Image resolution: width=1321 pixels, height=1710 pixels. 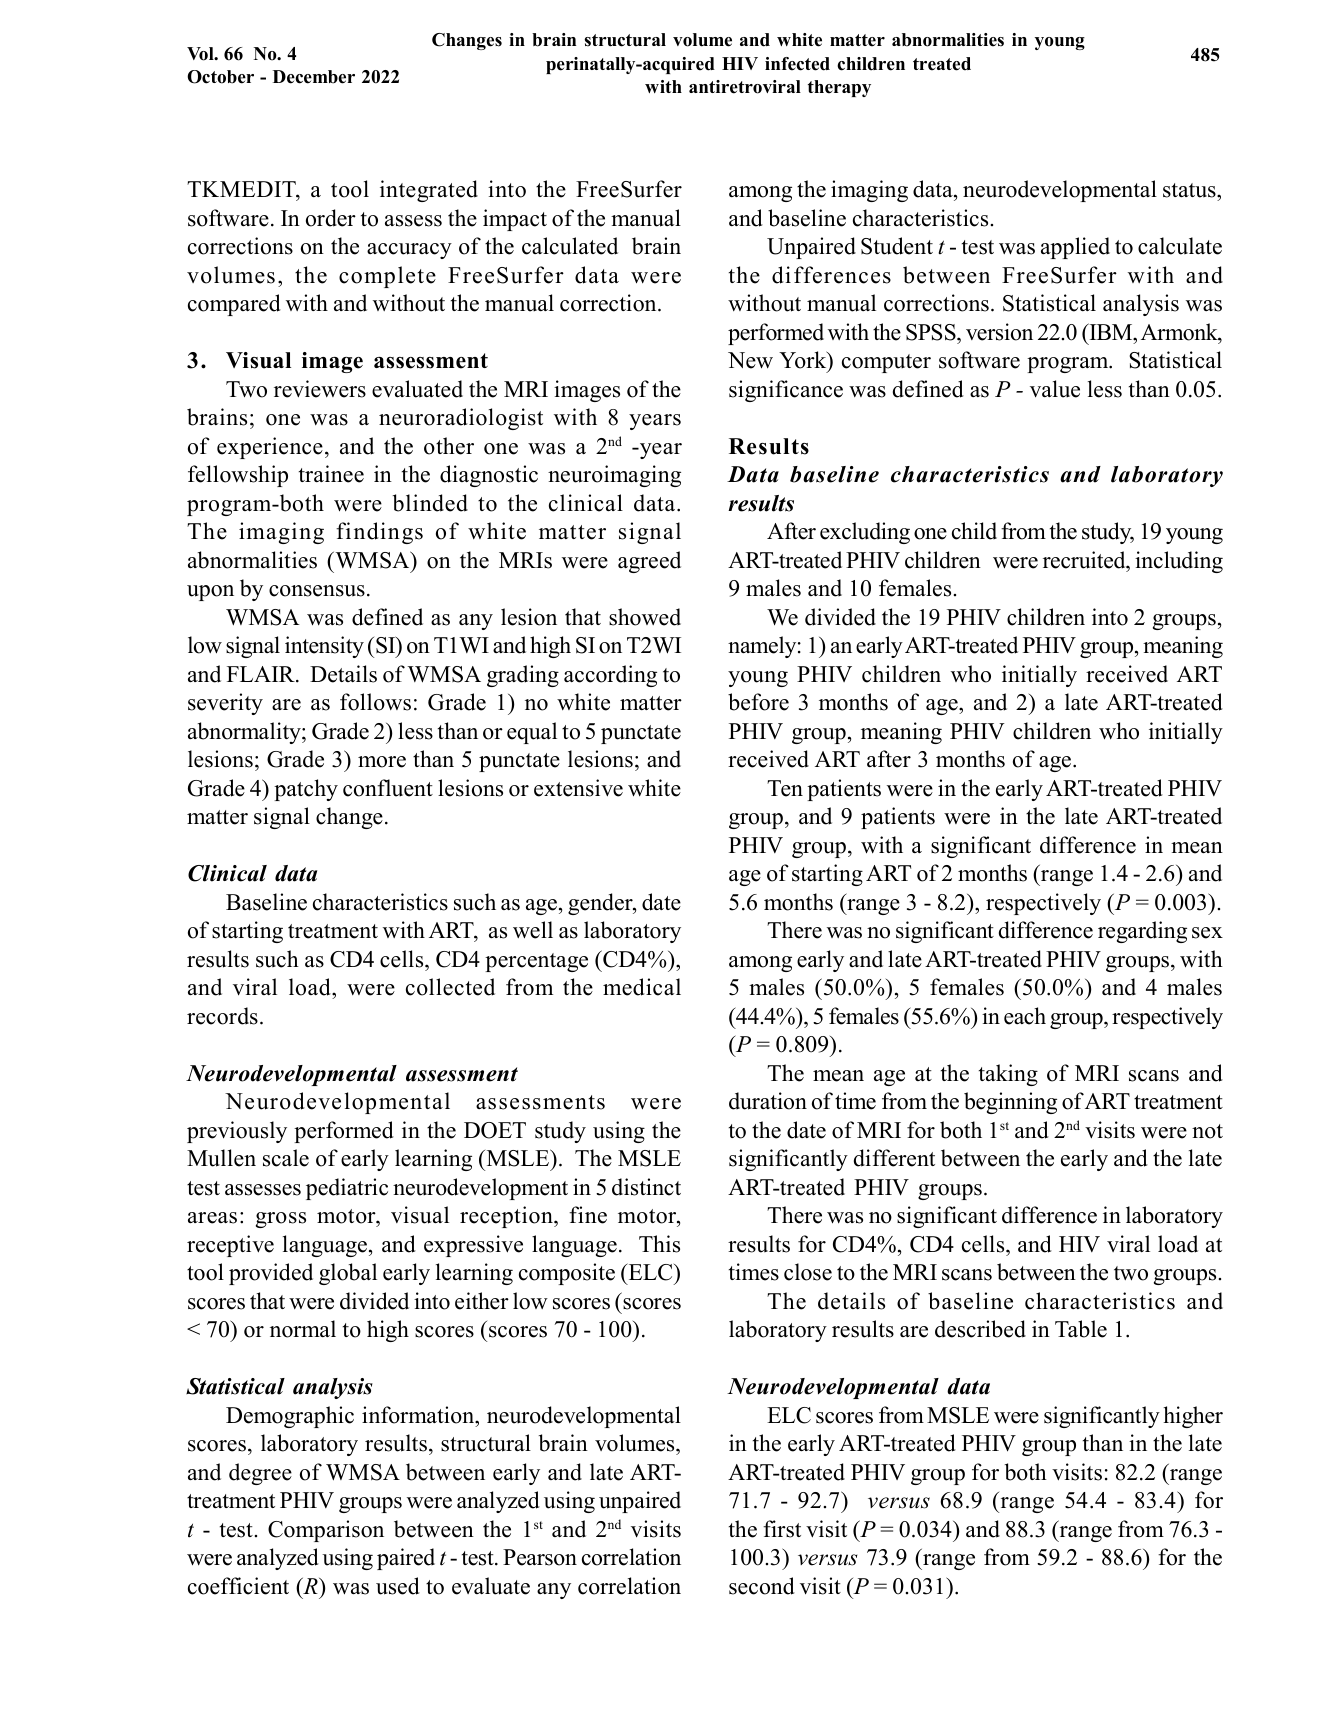 What do you see at coordinates (314, 77) in the page?
I see `December` at bounding box center [314, 77].
